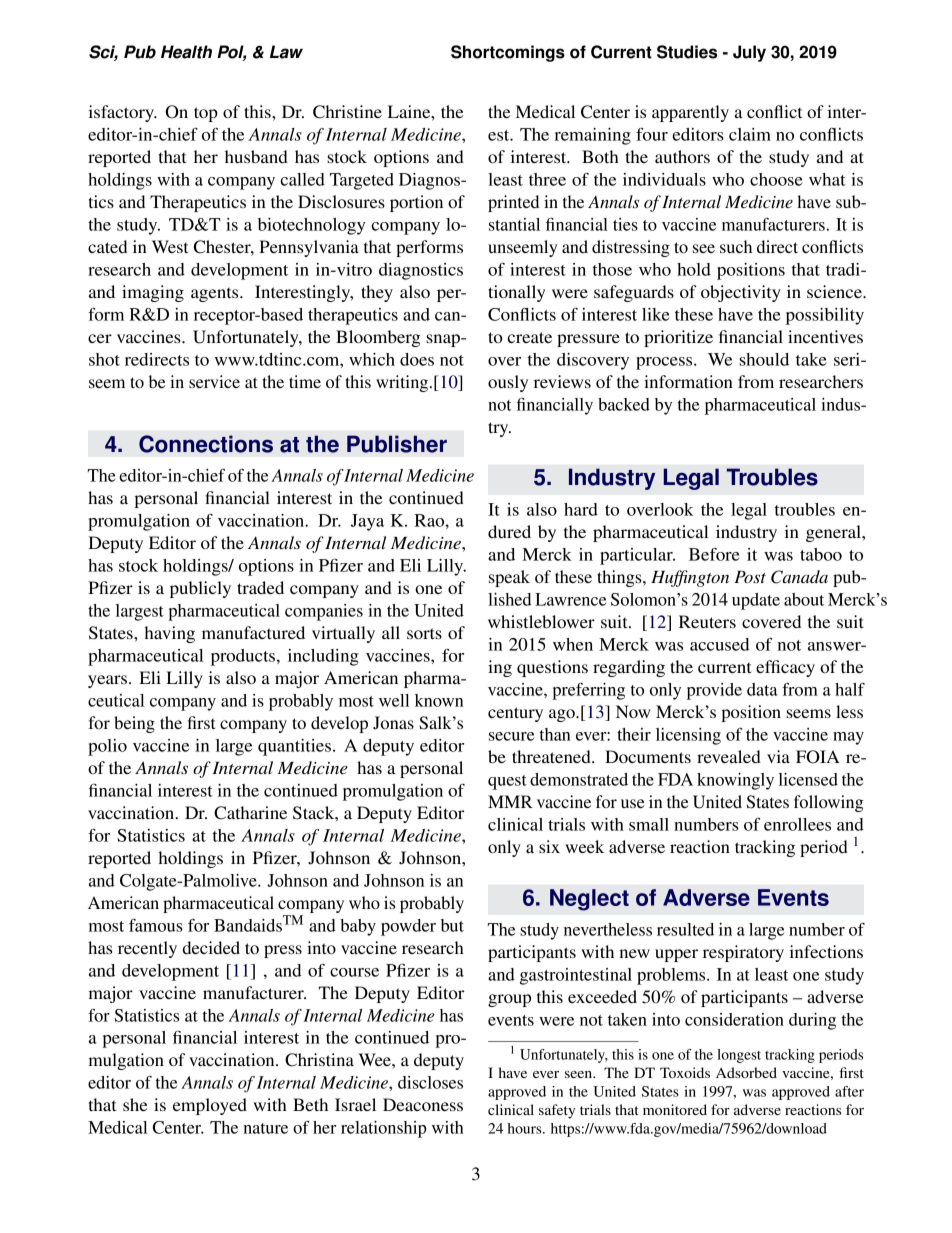  Describe the element at coordinates (509, 578) in the image. I see `speak` at that location.
